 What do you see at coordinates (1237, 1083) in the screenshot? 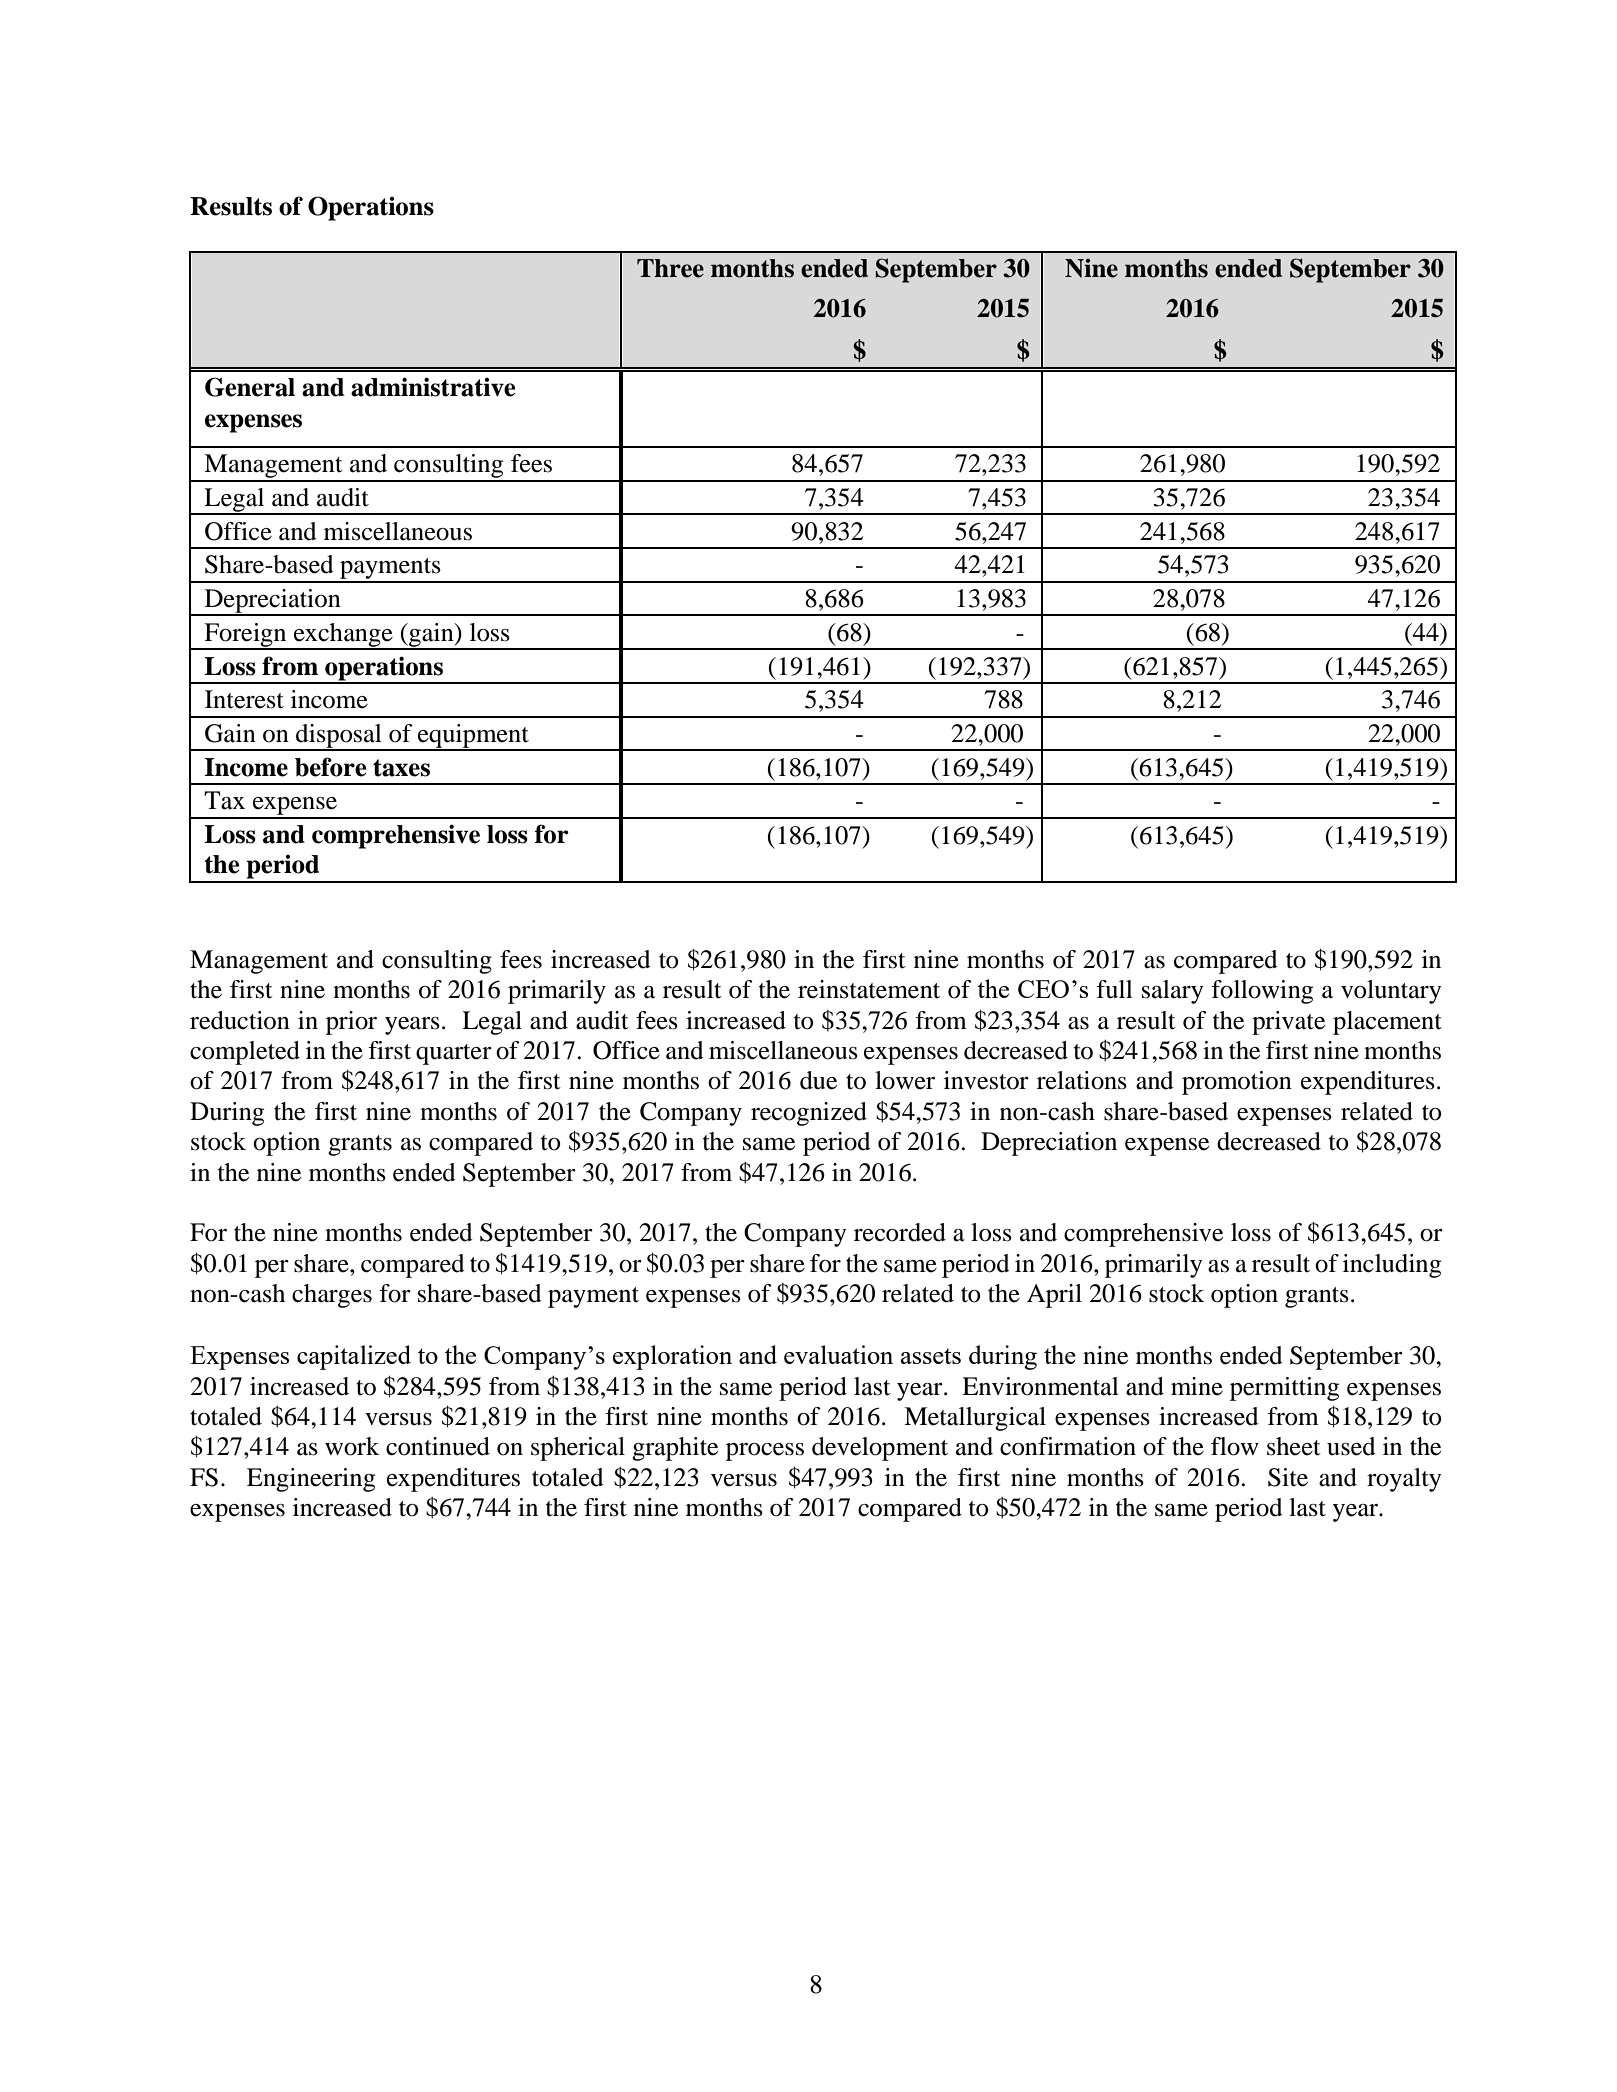
I see `promotion` at bounding box center [1237, 1083].
